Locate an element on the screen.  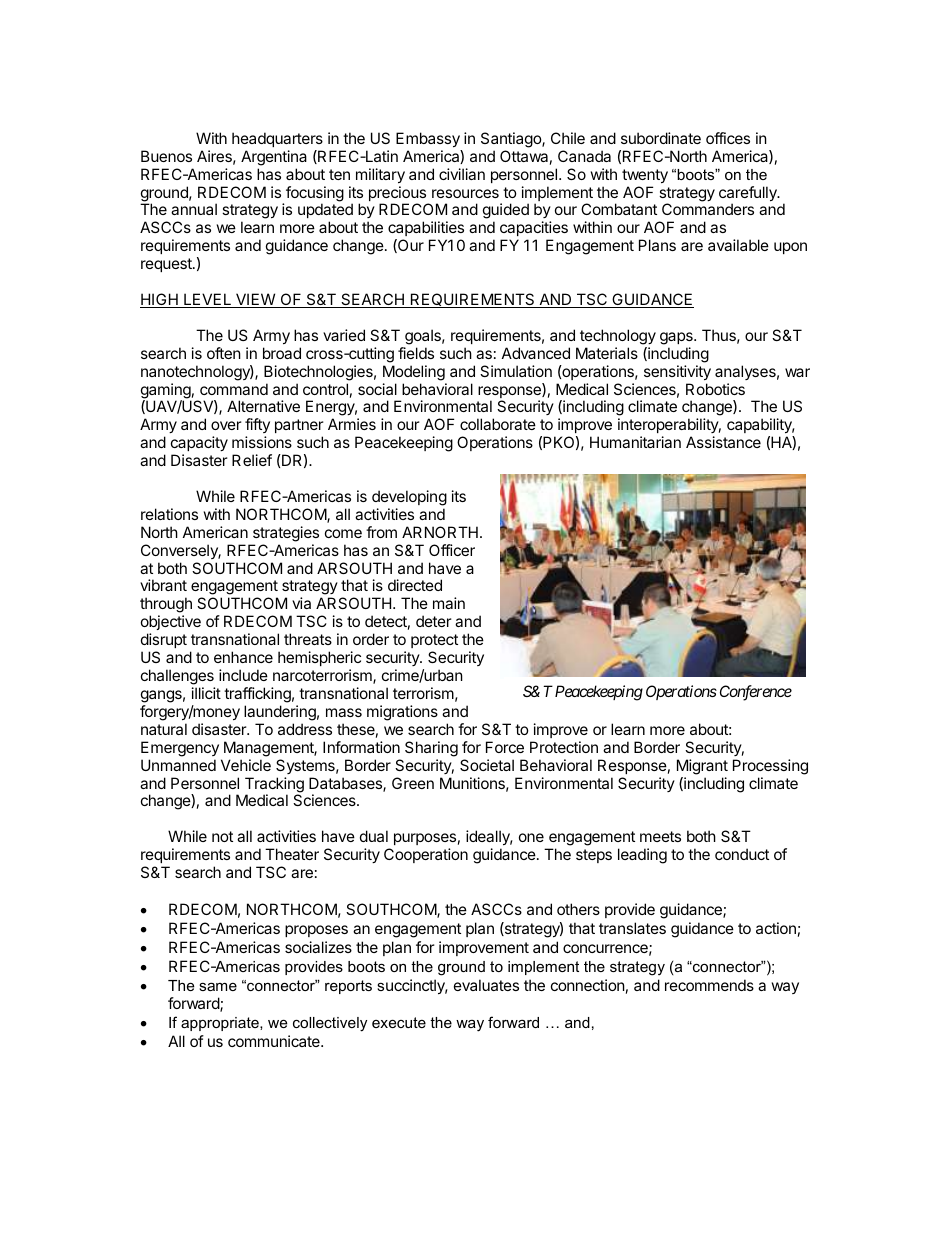
recommends is located at coordinates (709, 985).
